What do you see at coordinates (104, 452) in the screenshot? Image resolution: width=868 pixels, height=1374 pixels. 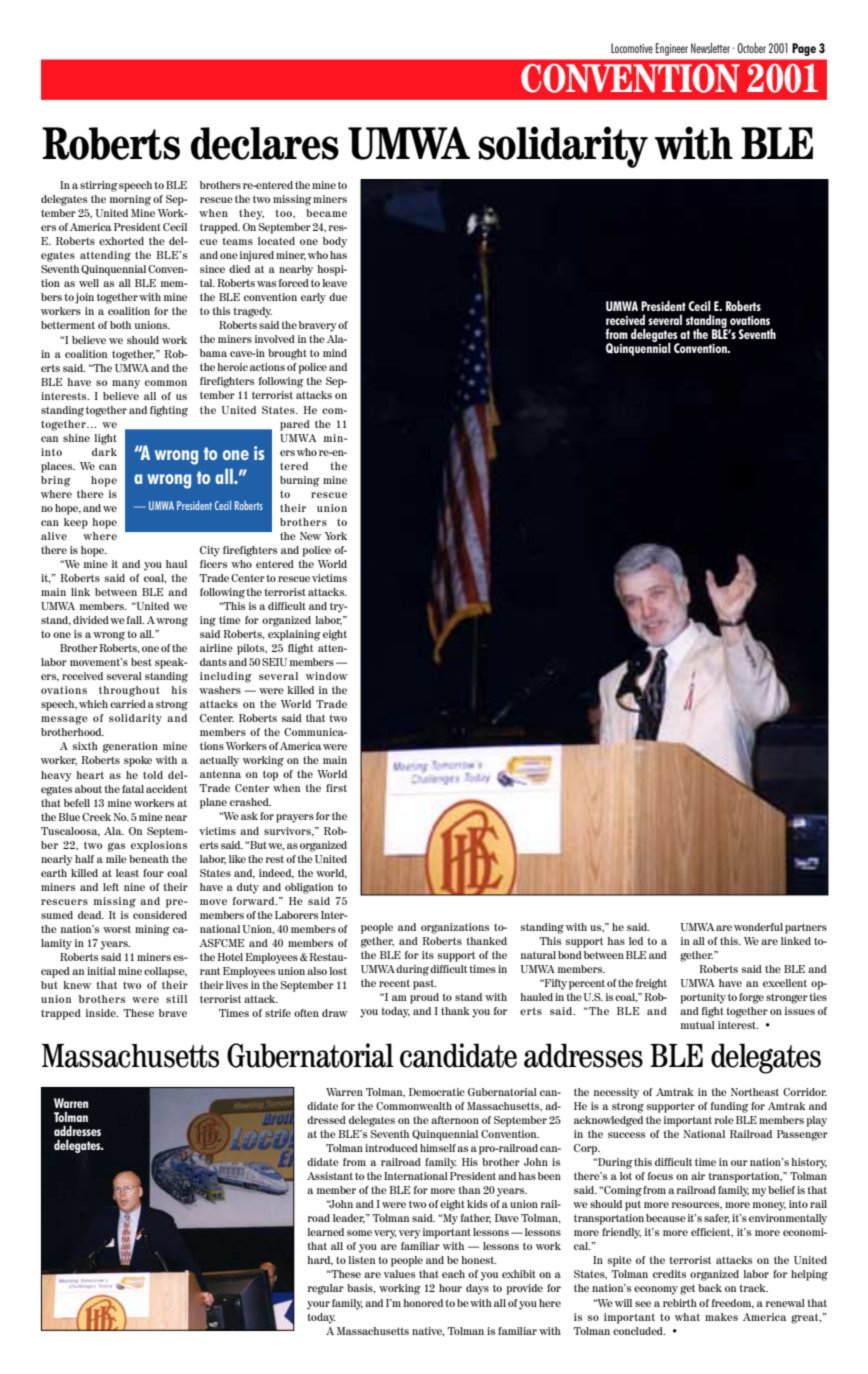 I see `dark` at bounding box center [104, 452].
